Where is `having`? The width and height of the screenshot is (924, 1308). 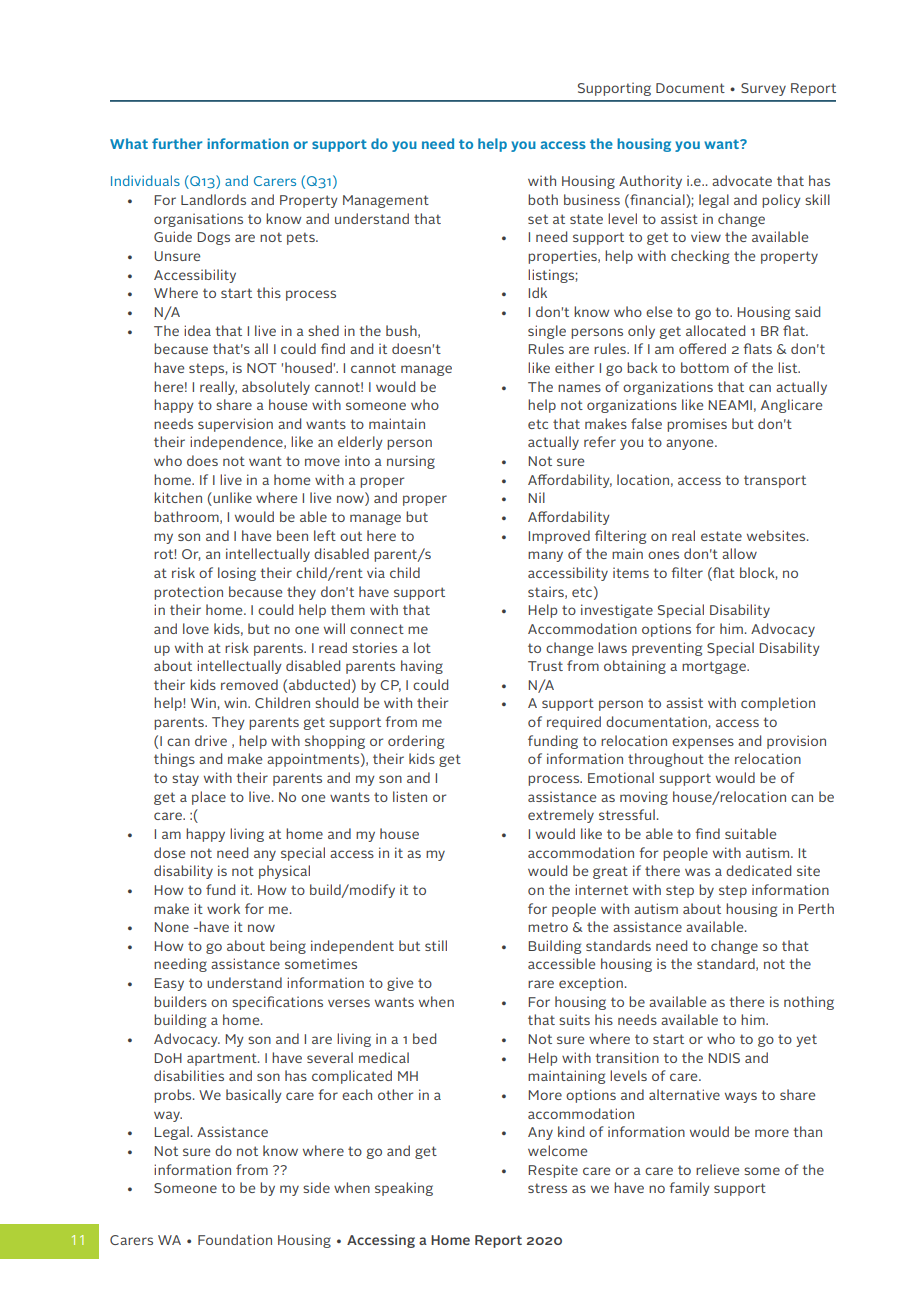
having is located at coordinates (422, 667).
